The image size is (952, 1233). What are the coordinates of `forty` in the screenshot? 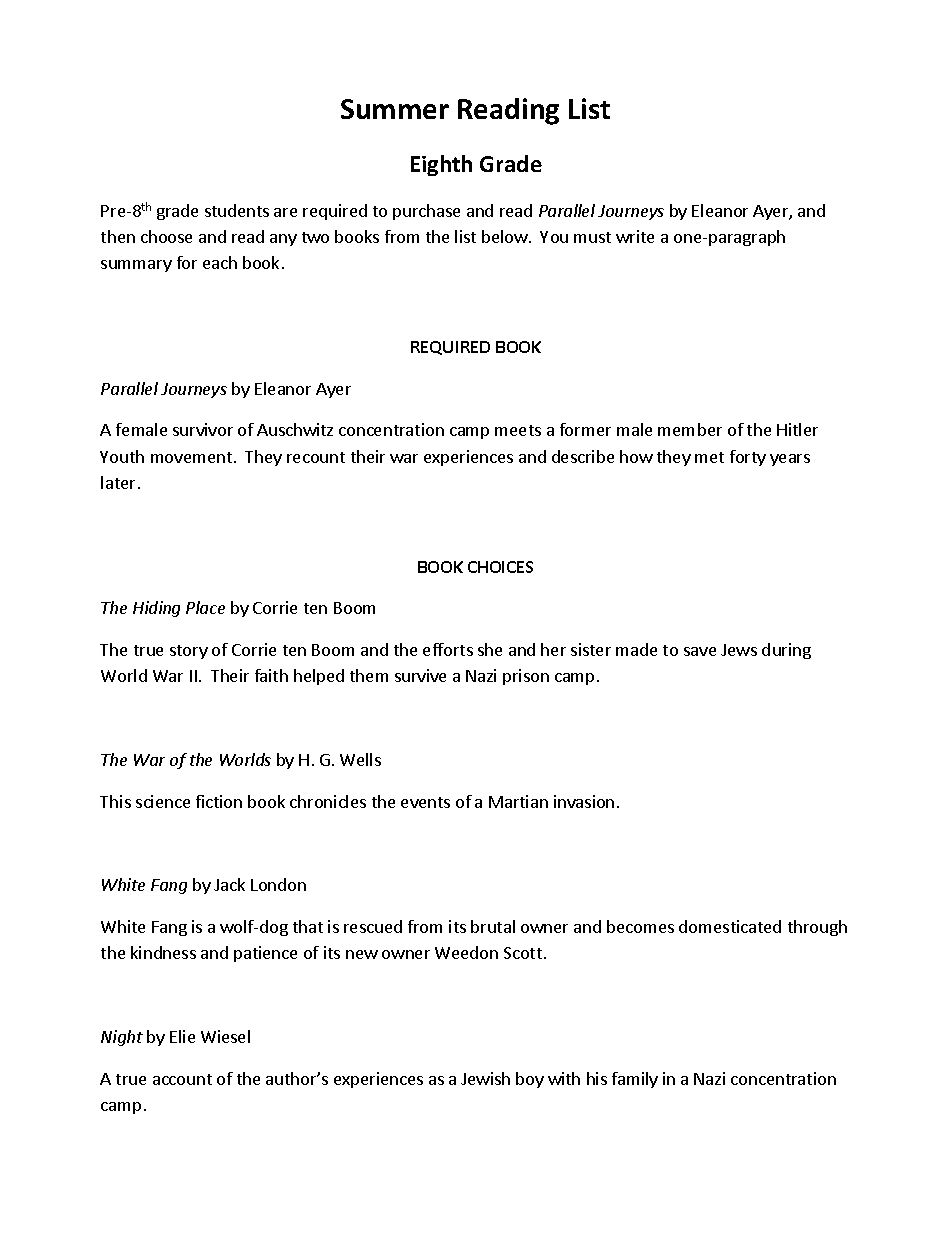 It's located at (748, 458).
